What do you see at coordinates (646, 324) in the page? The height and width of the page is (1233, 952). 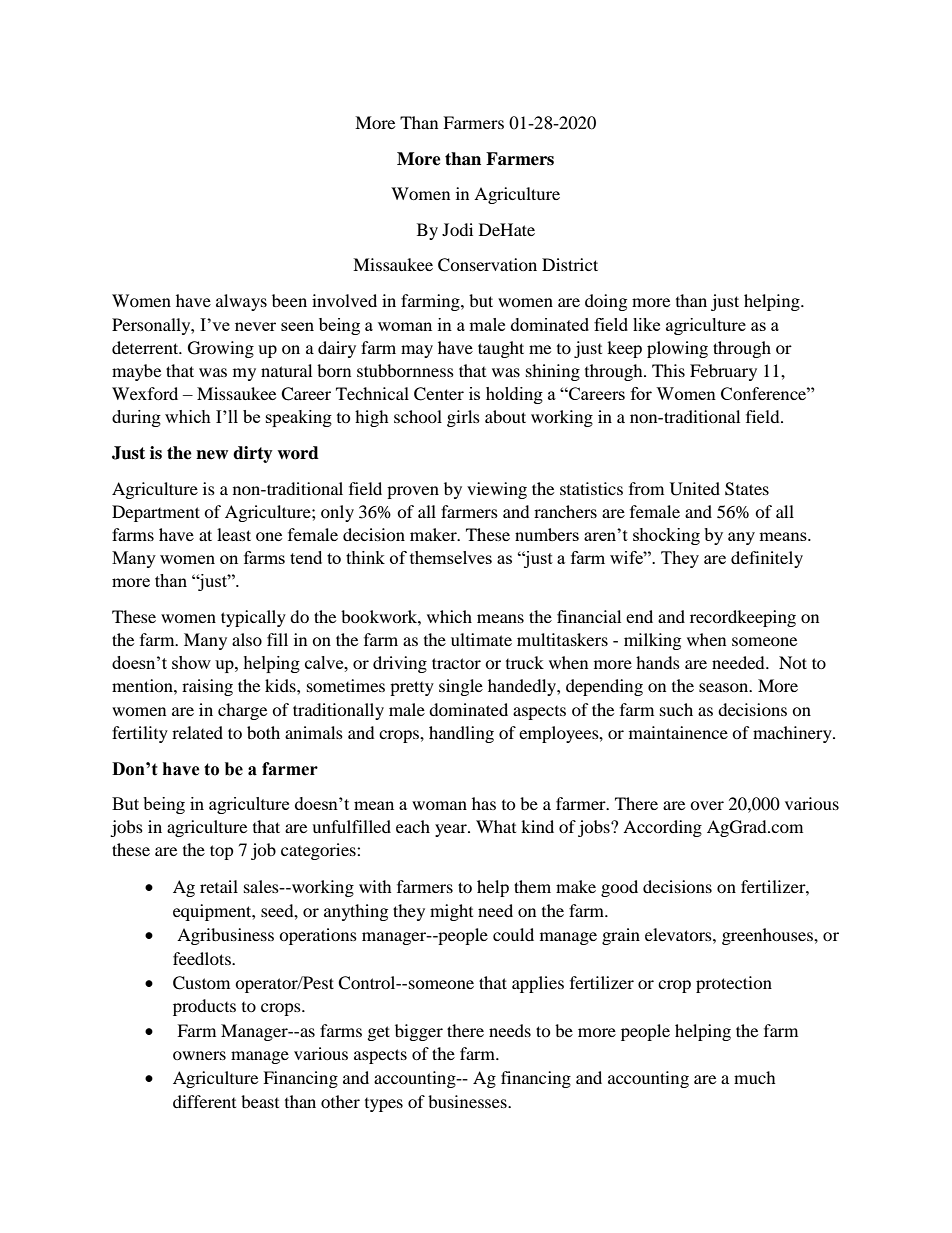 I see `like` at bounding box center [646, 324].
